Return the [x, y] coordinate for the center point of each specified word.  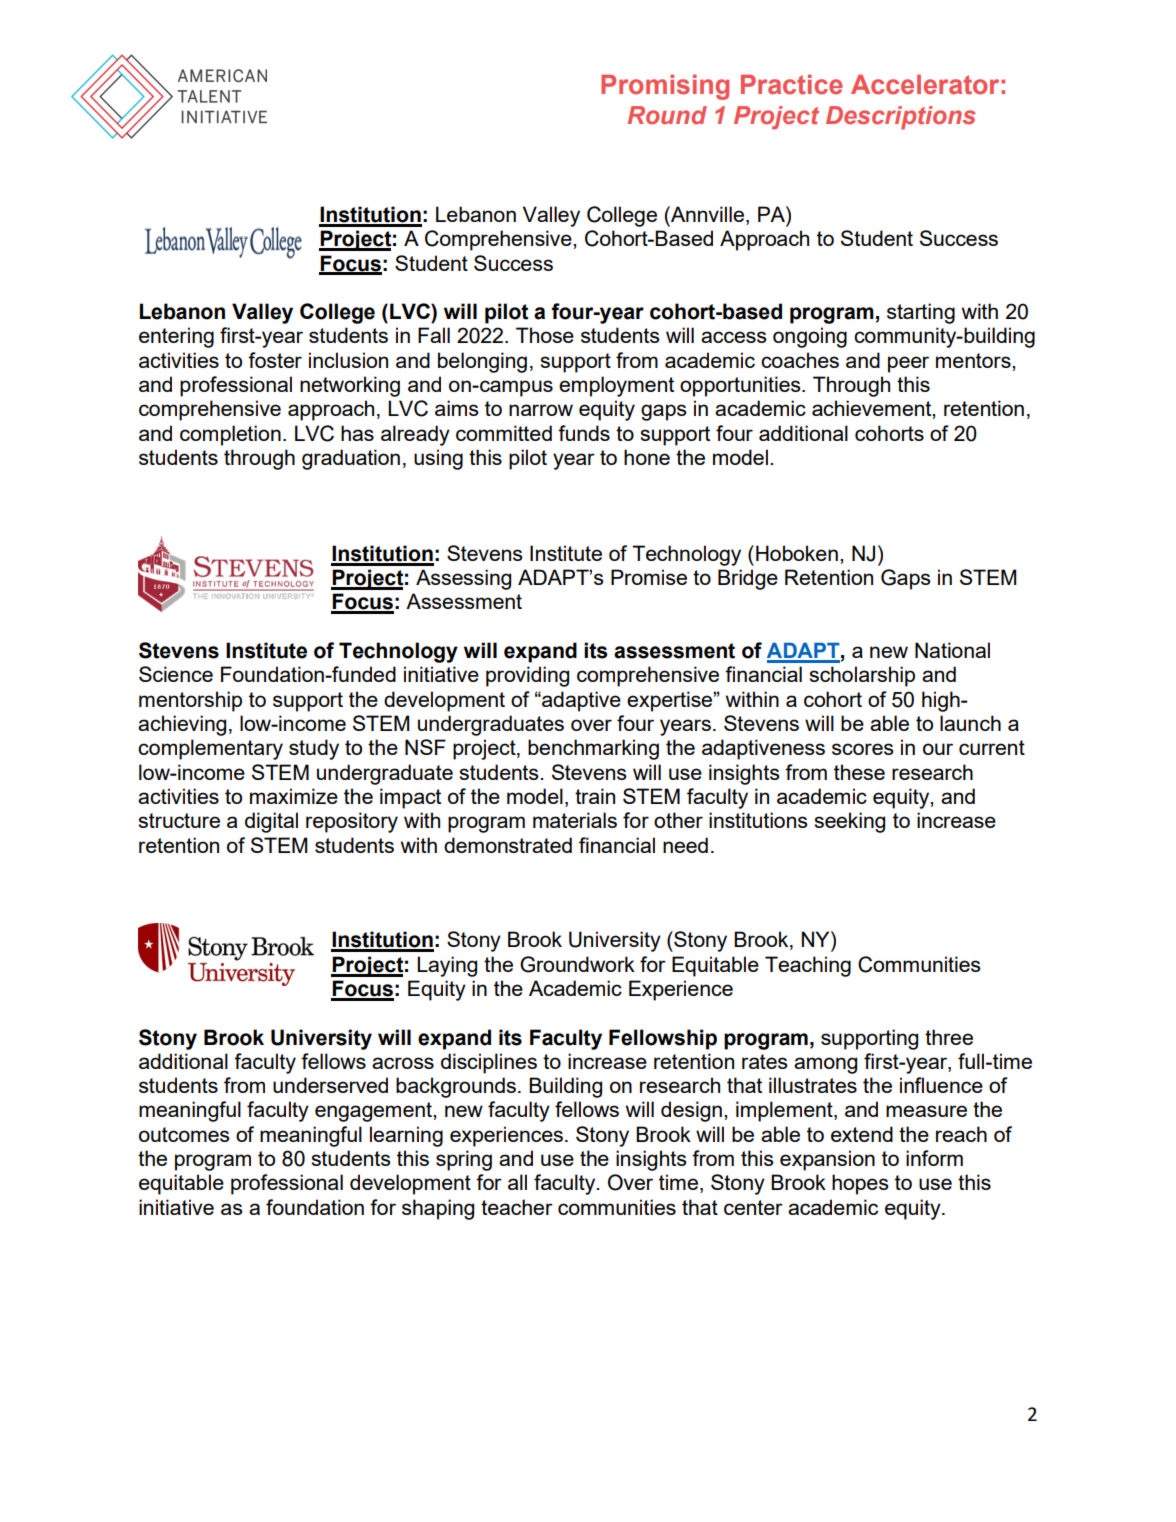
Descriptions [901, 118]
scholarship [862, 676]
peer [908, 364]
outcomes [184, 1134]
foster [275, 360]
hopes [860, 1184]
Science [176, 674]
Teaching [808, 966]
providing [527, 676]
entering [176, 337]
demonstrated [508, 845]
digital [271, 822]
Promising [665, 87]
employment [616, 386]
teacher [517, 1207]
